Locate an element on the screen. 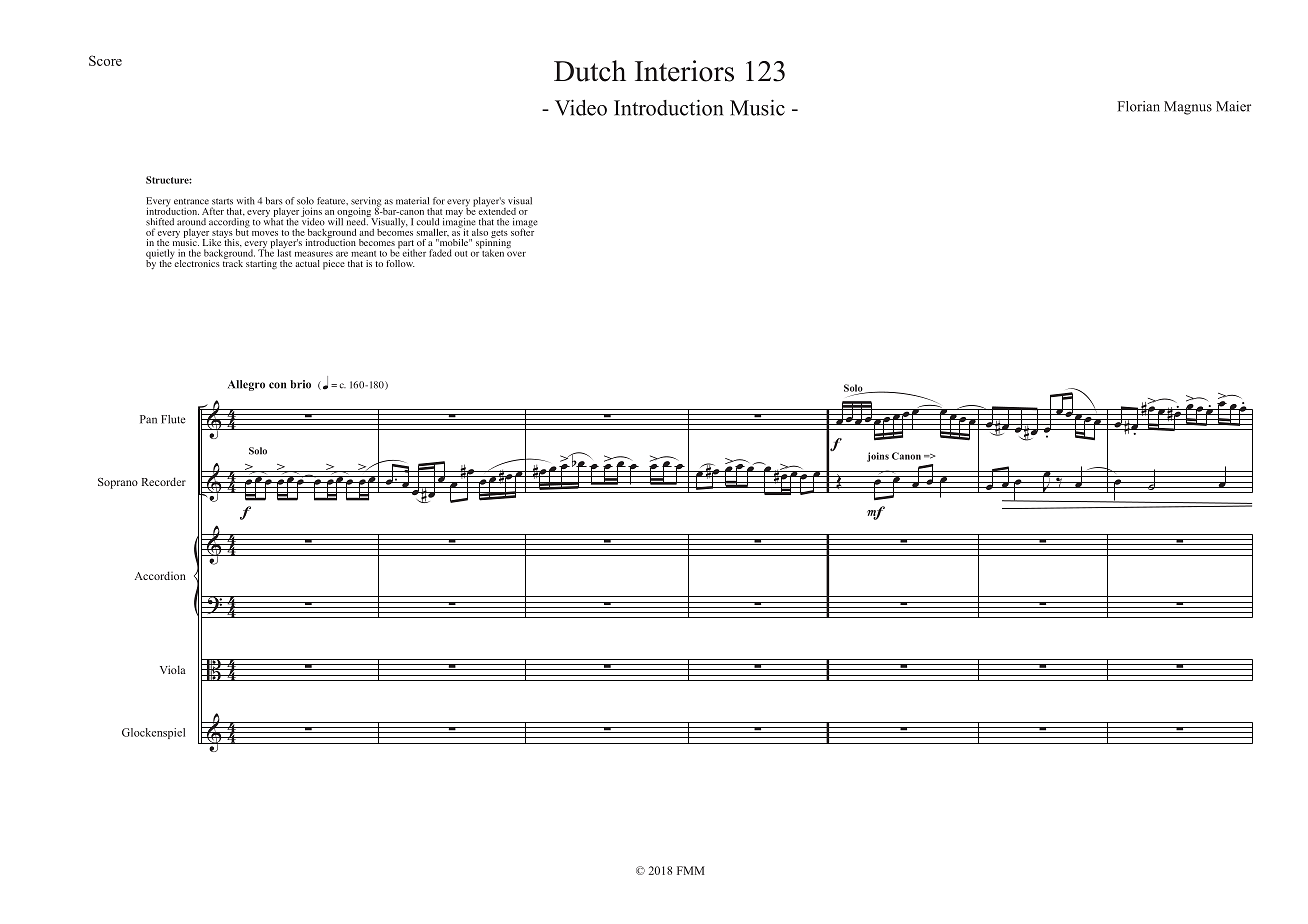 The width and height of the screenshot is (1308, 924). Accordion is located at coordinates (160, 575).
